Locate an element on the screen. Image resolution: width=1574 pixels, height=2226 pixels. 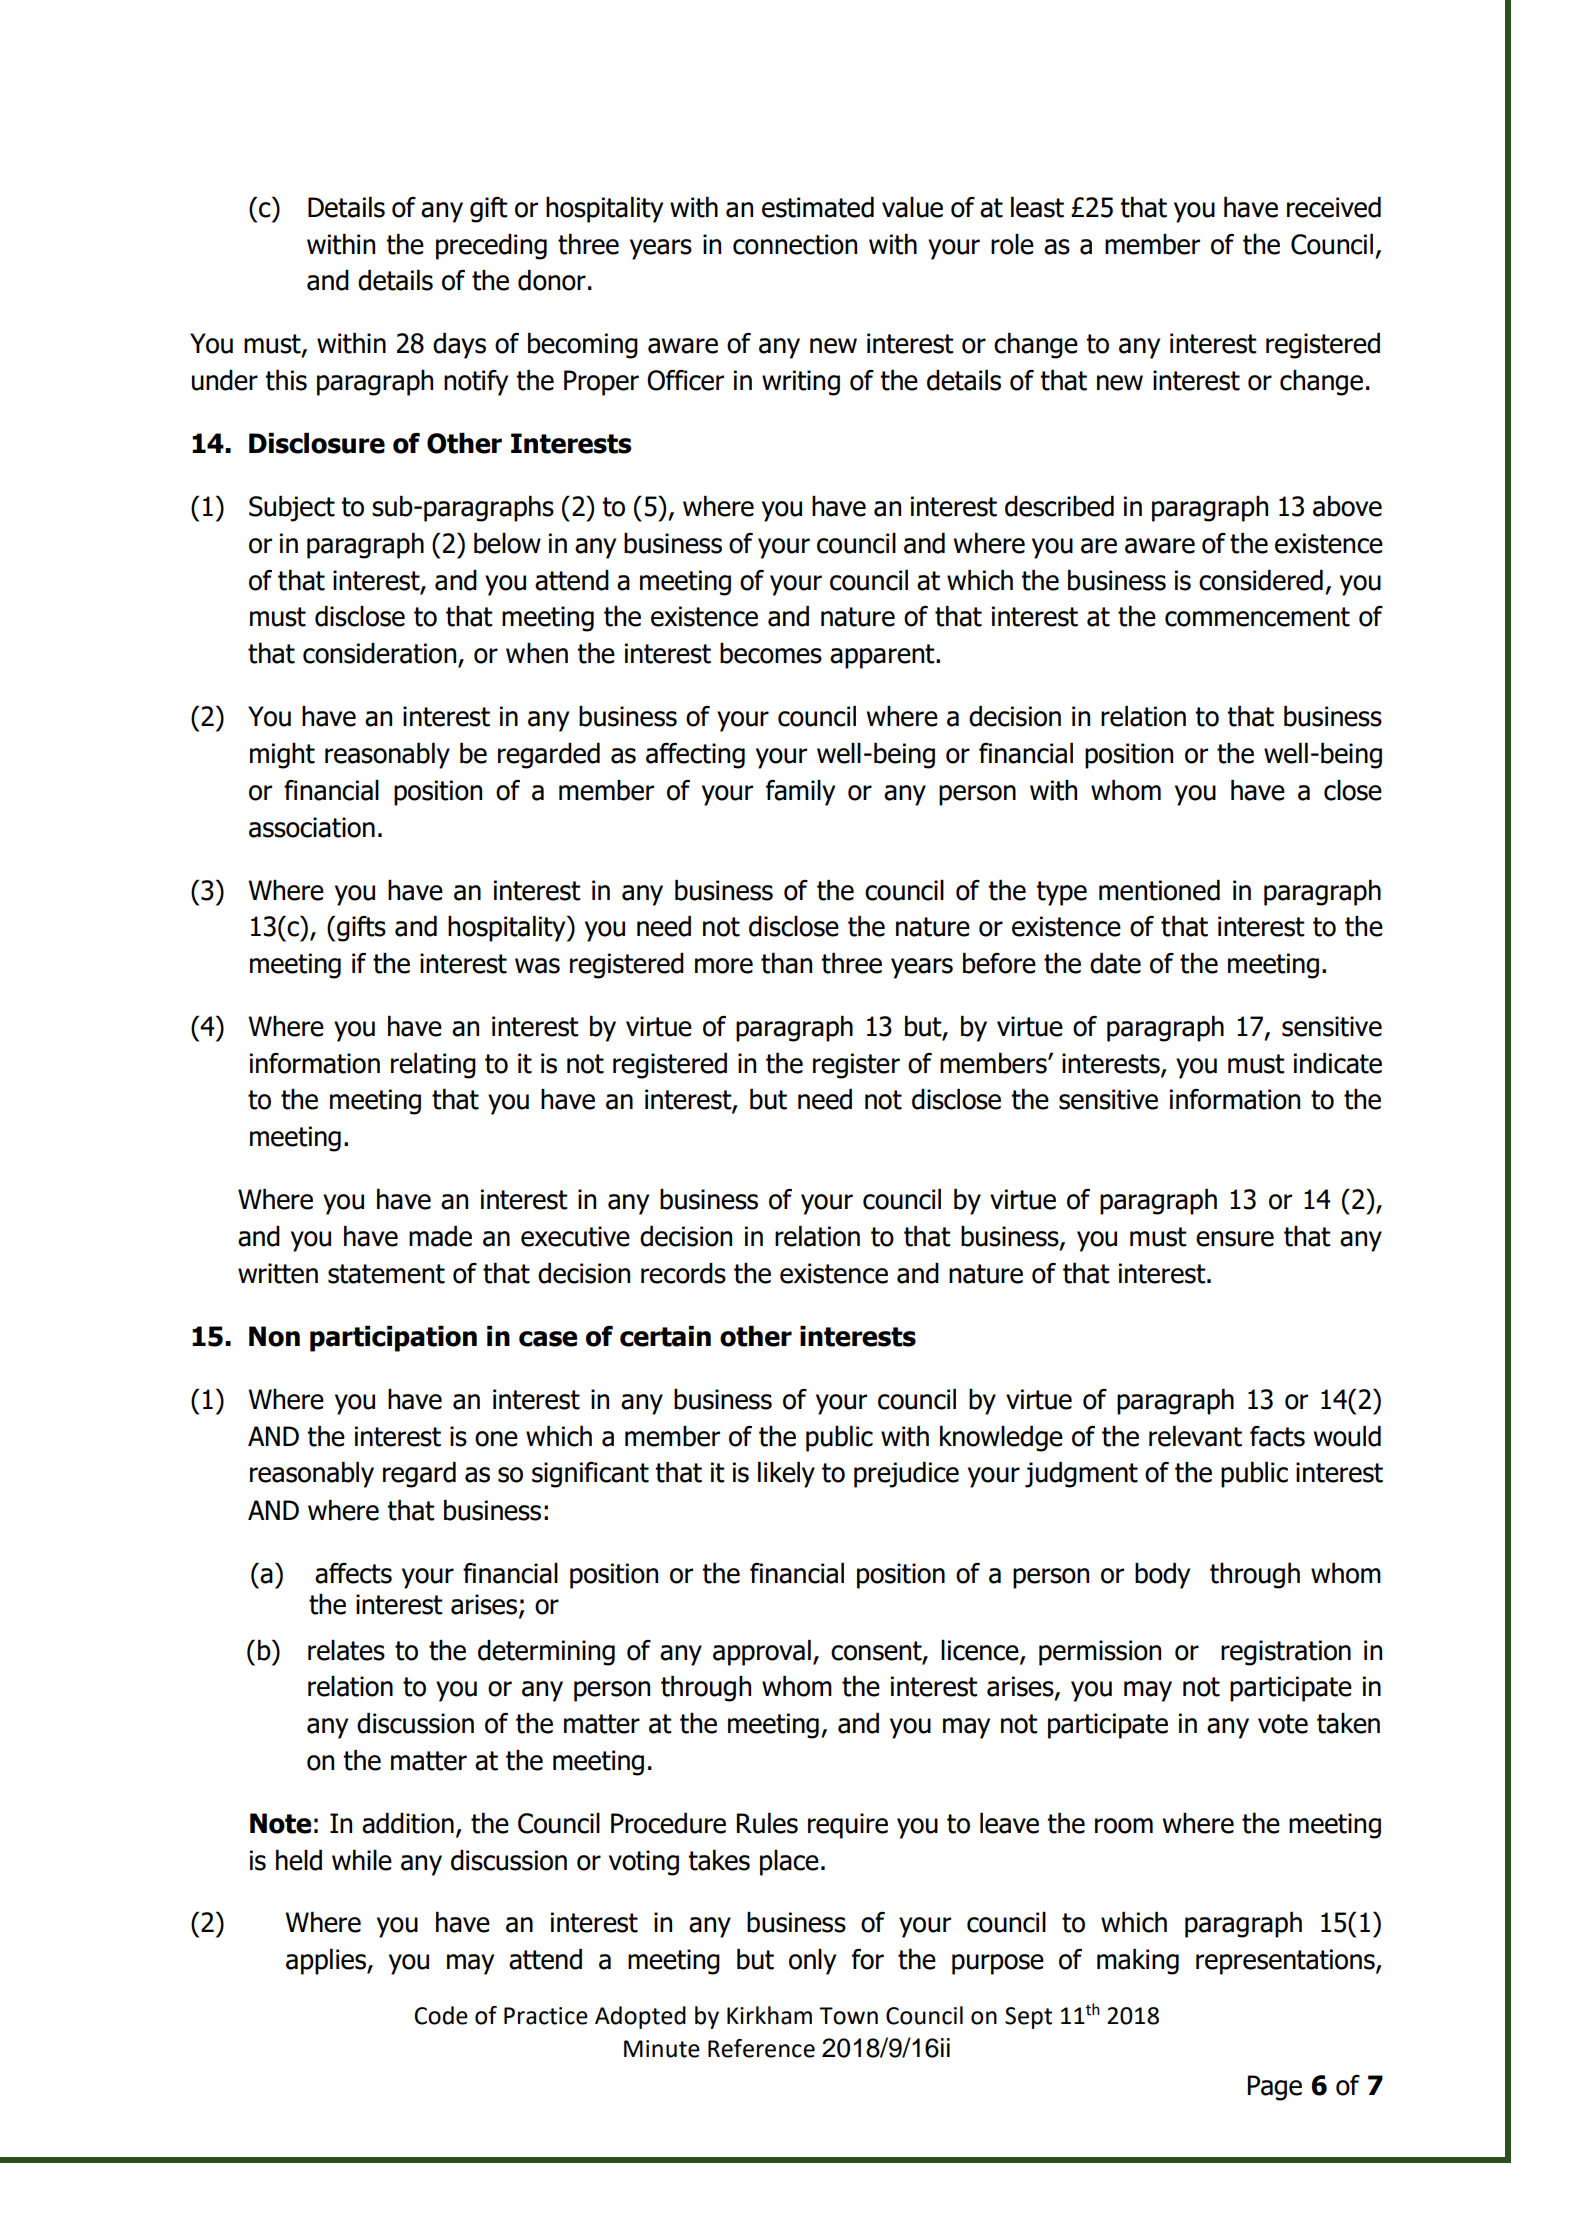
body is located at coordinates (1162, 1576).
